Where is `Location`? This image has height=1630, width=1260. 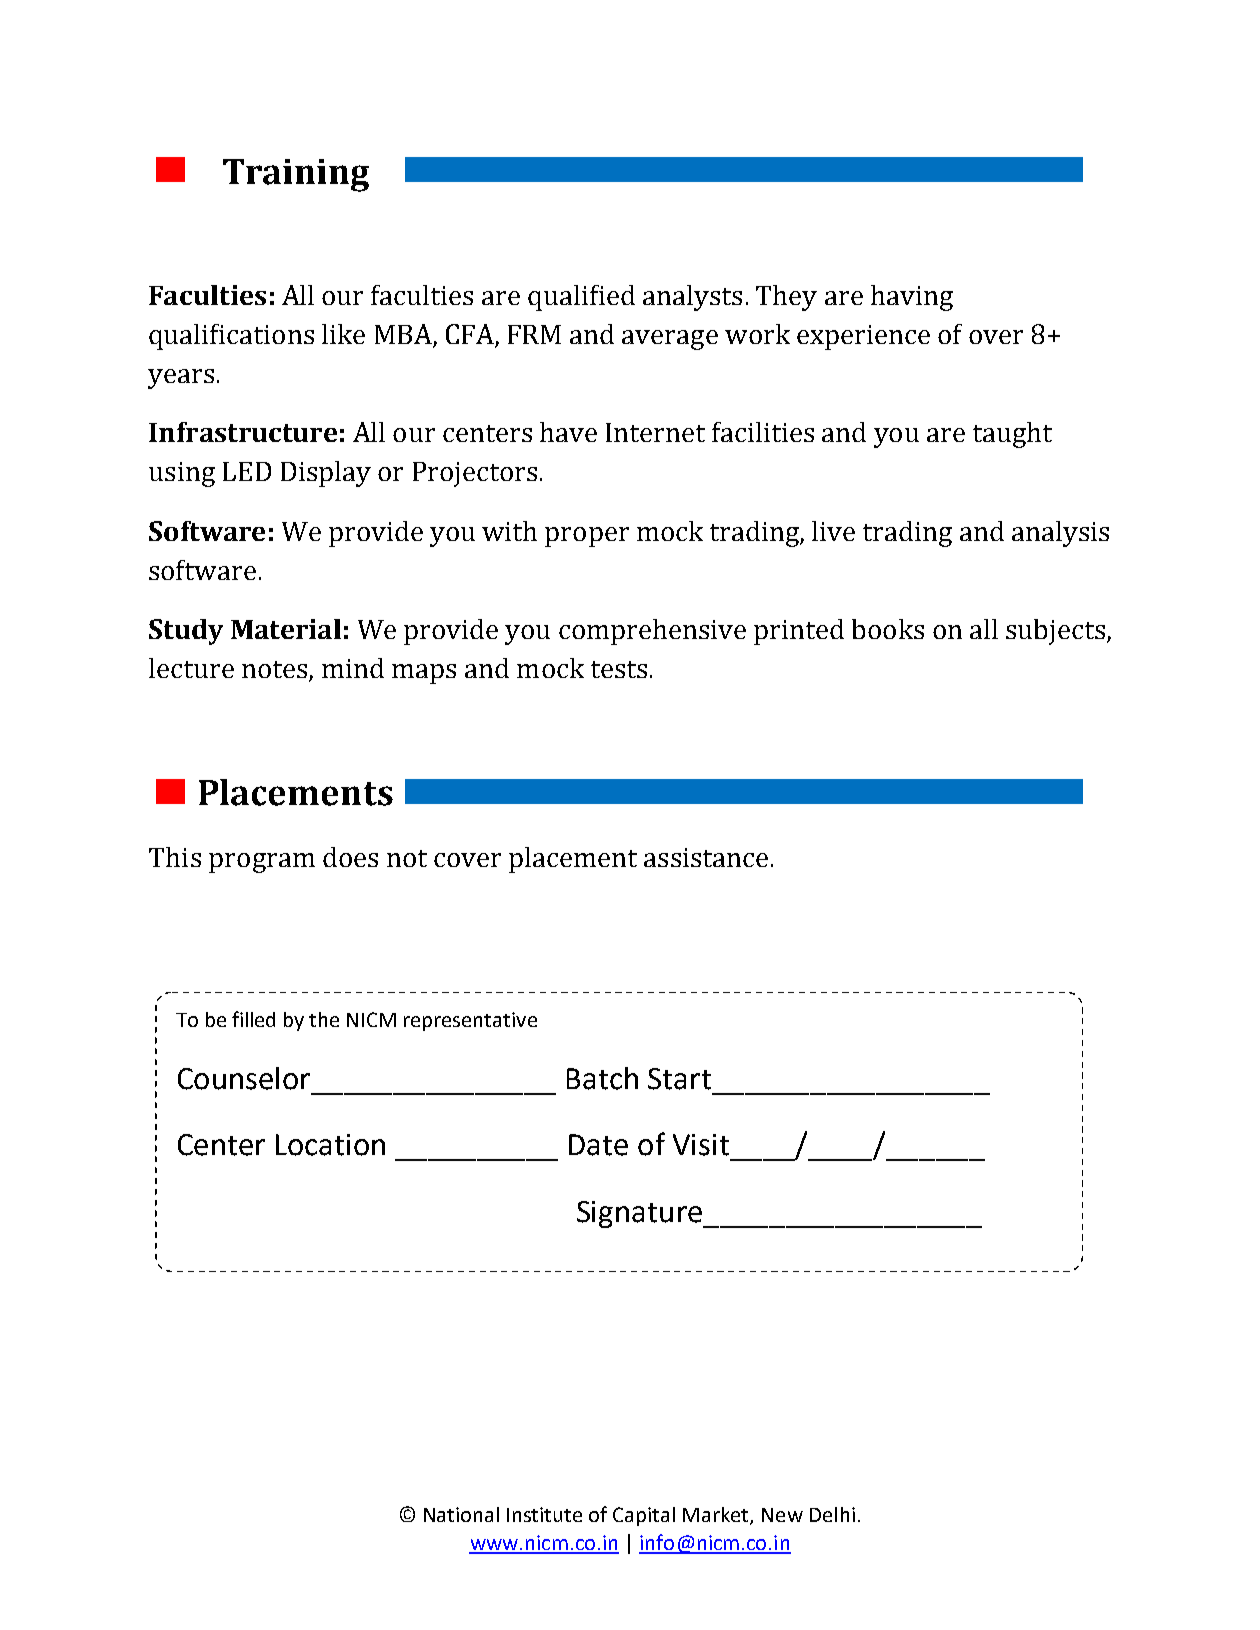 Location is located at coordinates (330, 1145).
